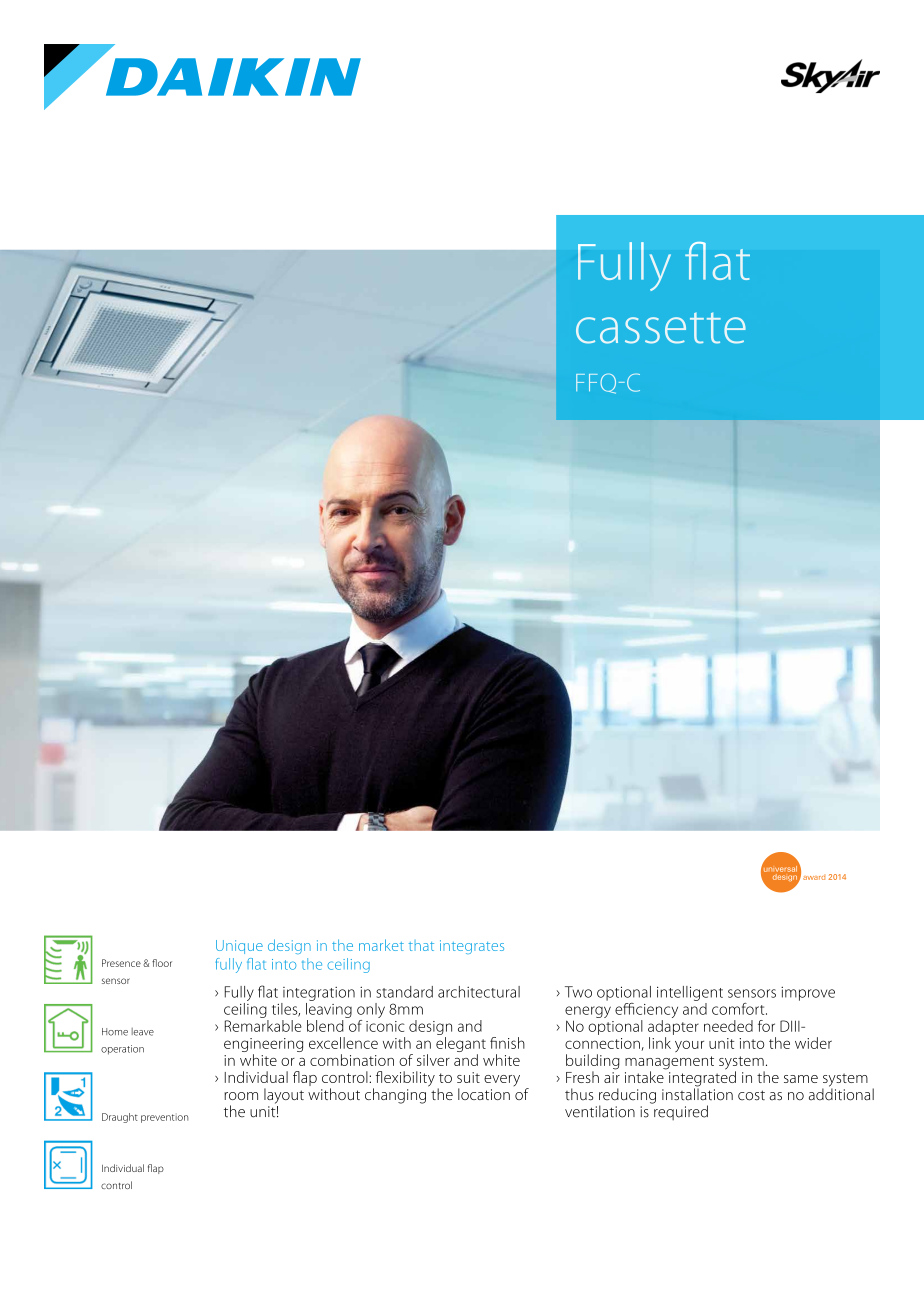 Image resolution: width=924 pixels, height=1308 pixels. Describe the element at coordinates (808, 994) in the document. I see `improve` at that location.
